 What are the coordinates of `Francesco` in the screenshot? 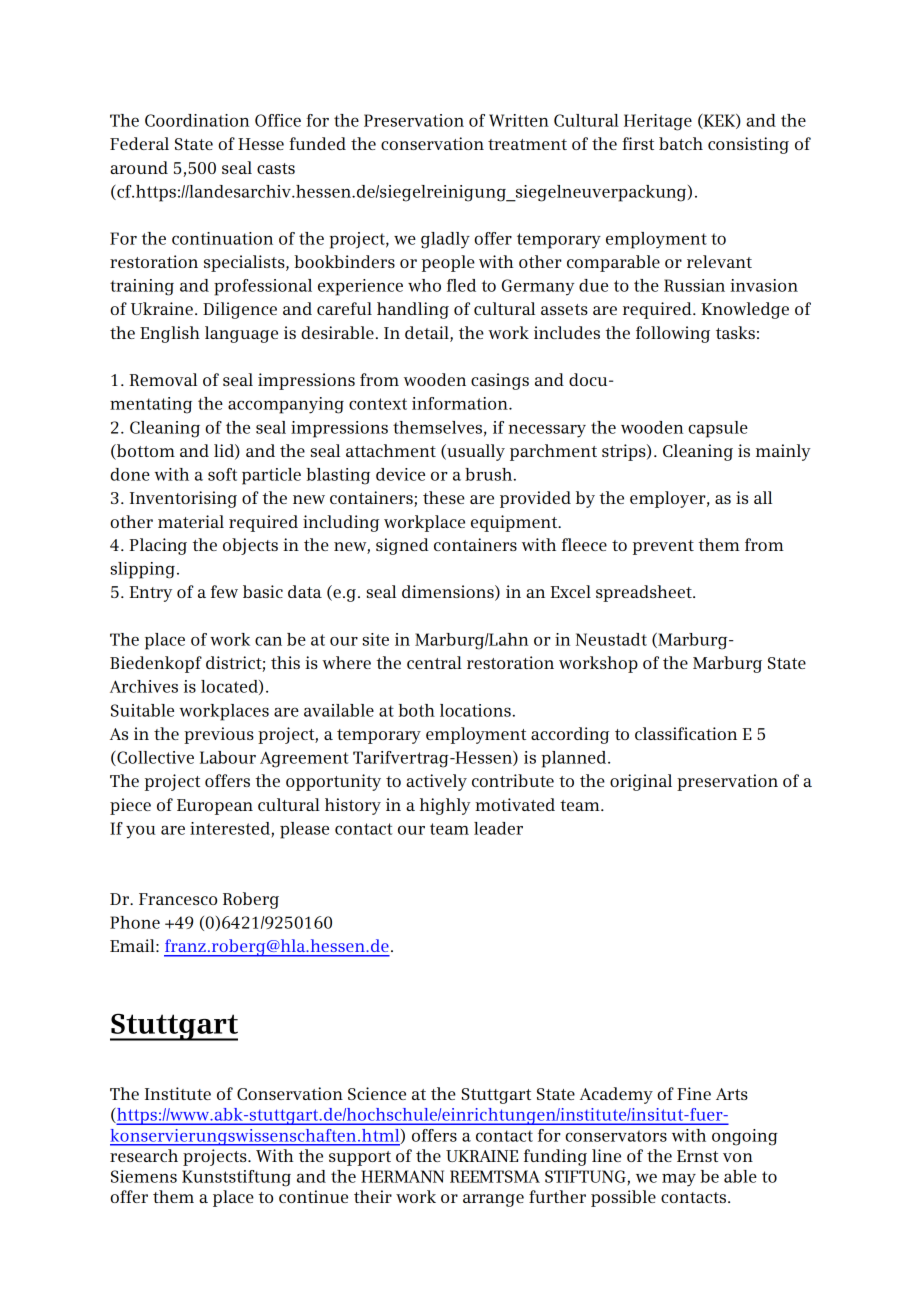 It's located at (178, 899).
